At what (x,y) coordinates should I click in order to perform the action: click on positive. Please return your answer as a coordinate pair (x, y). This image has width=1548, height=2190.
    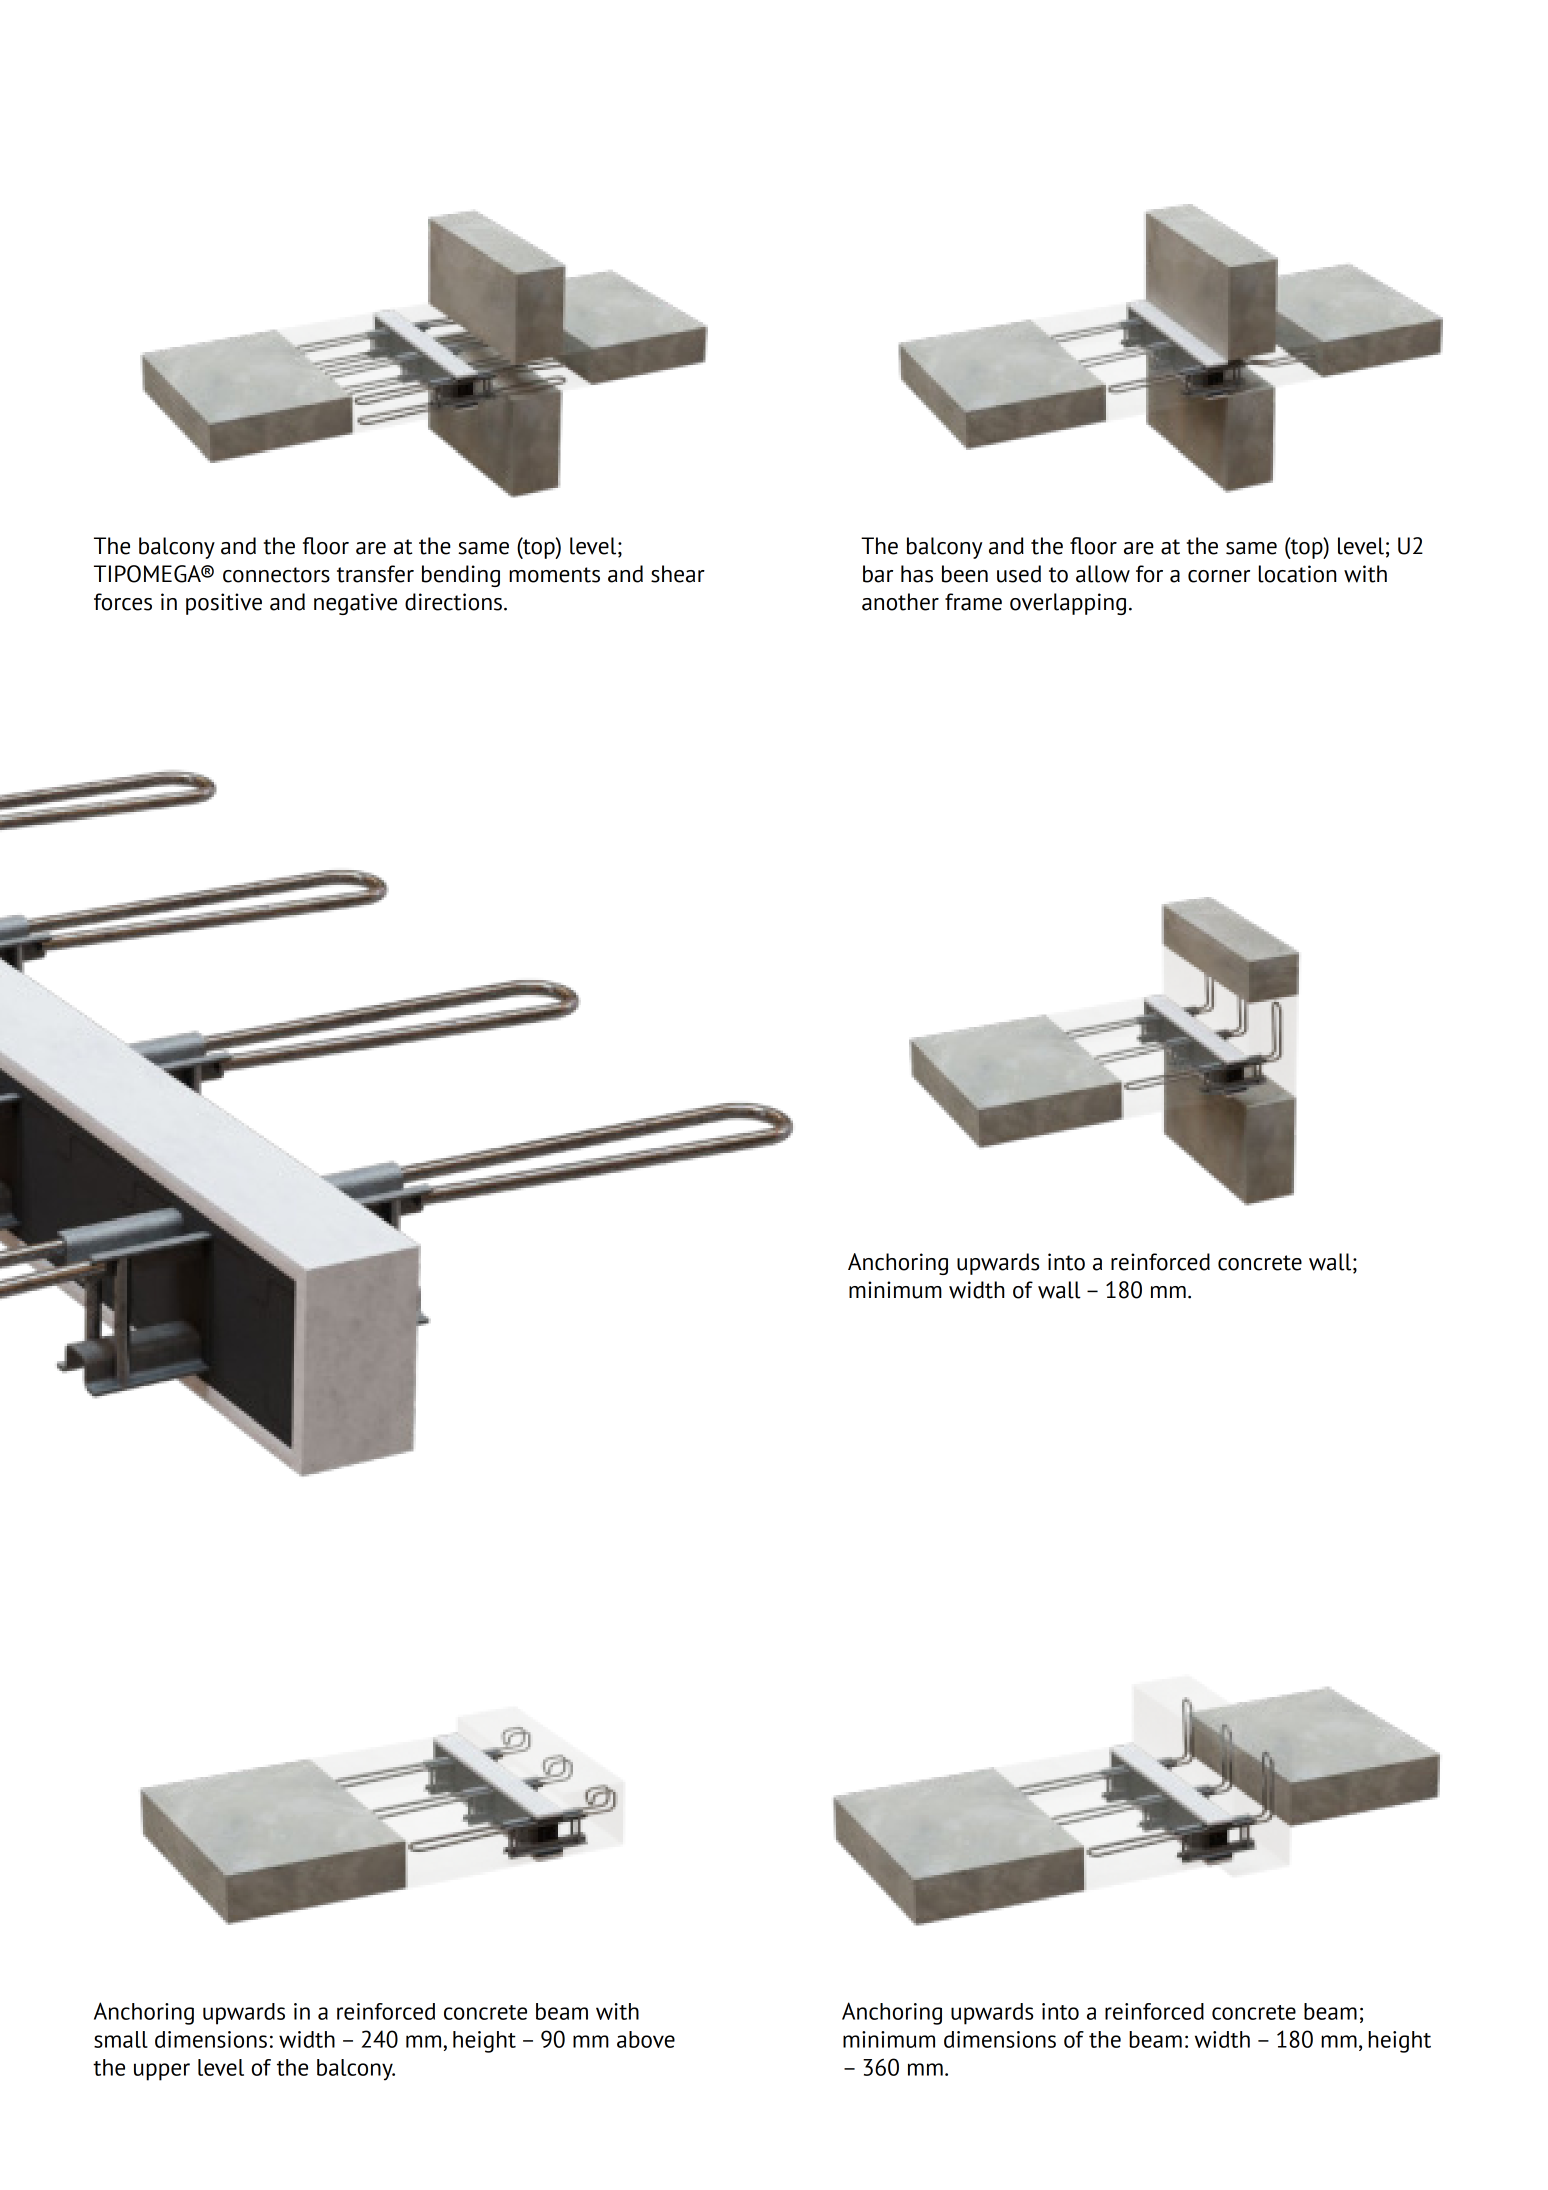
    Looking at the image, I should click on (224, 604).
